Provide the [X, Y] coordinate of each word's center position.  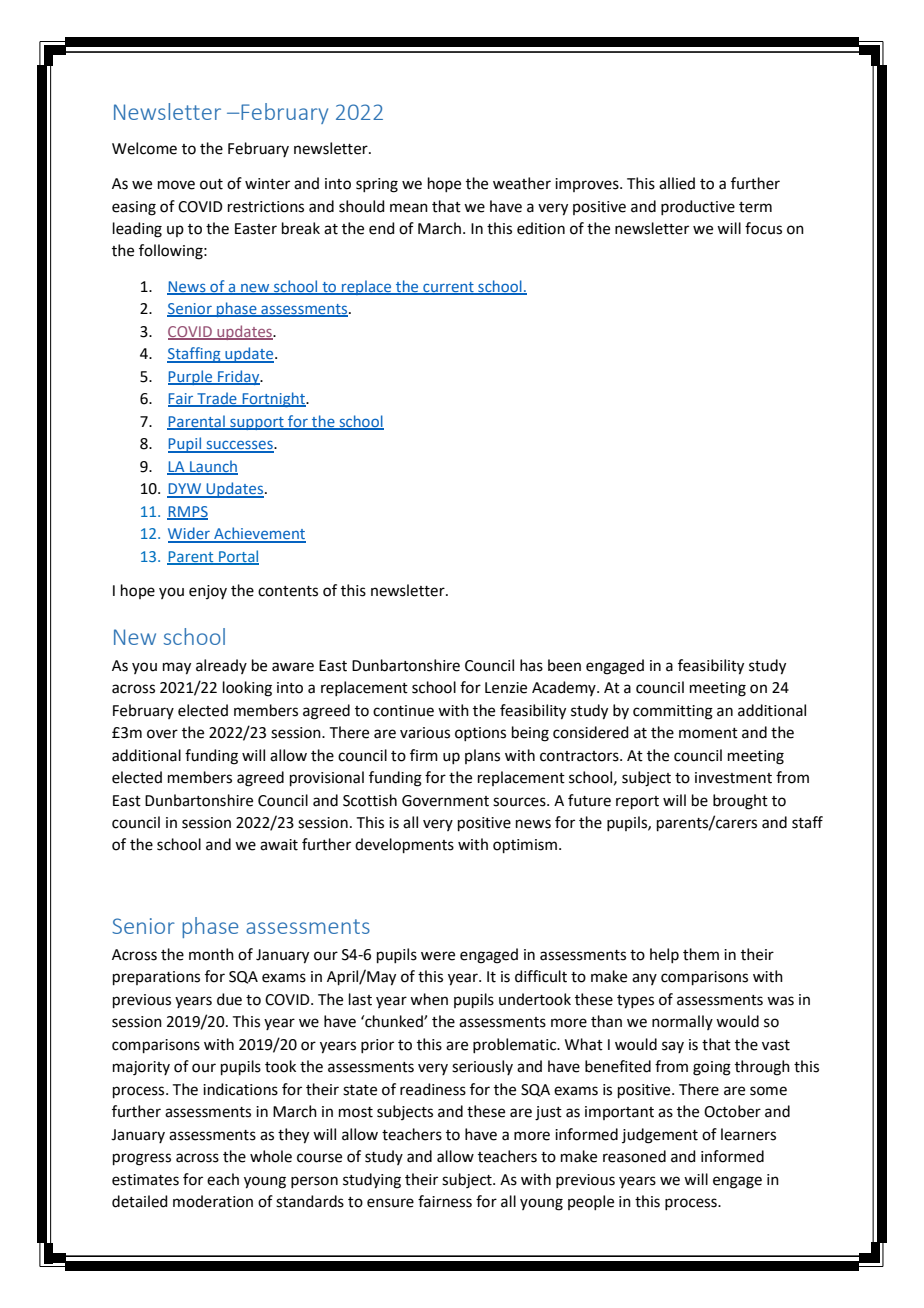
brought [740, 802]
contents [288, 591]
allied [677, 183]
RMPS [187, 512]
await [279, 845]
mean [409, 208]
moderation [213, 1201]
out [211, 184]
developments [404, 845]
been [564, 665]
